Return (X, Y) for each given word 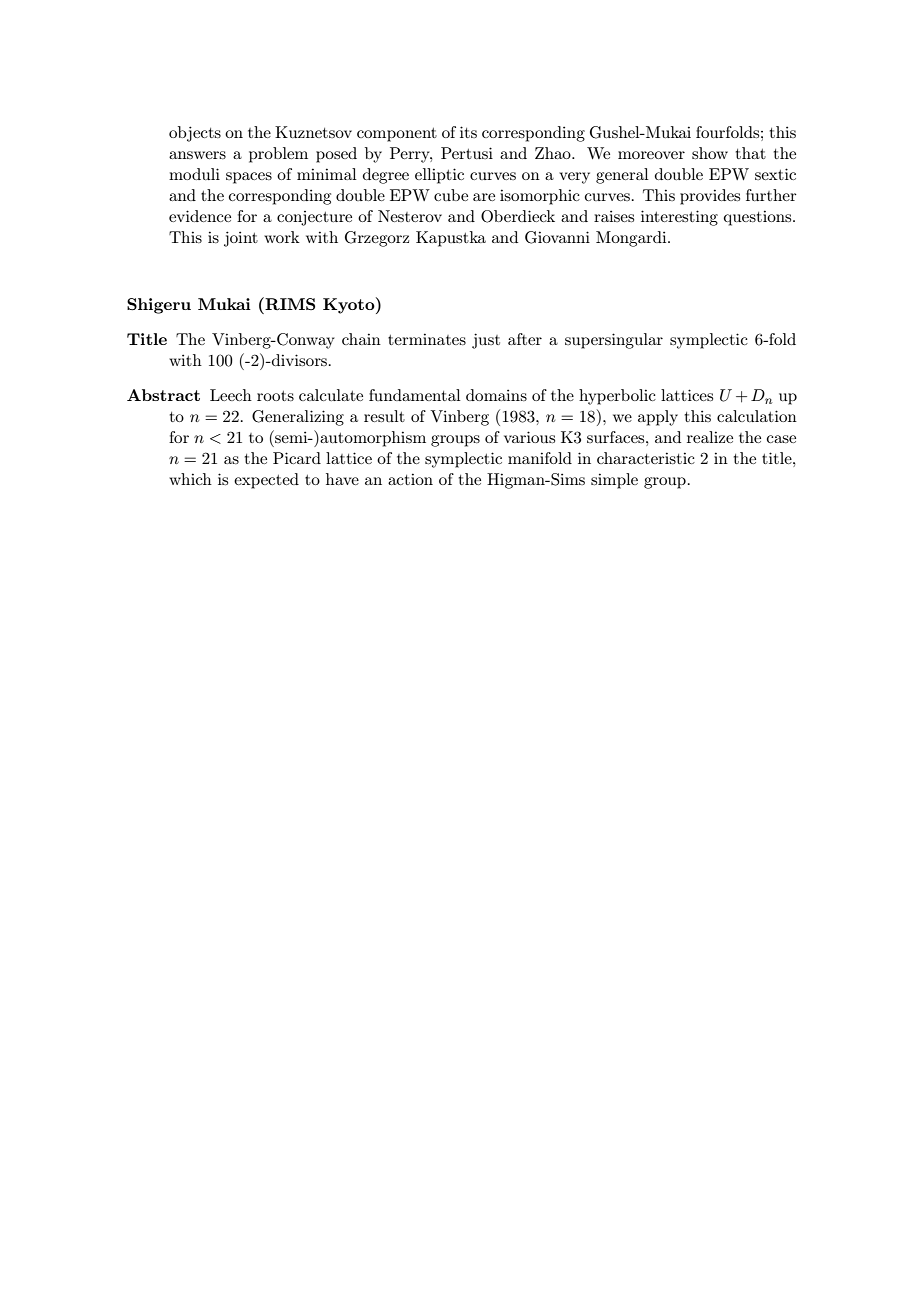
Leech (231, 395)
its (468, 132)
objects (195, 134)
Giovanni (557, 237)
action (410, 479)
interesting (679, 218)
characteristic (646, 458)
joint (241, 239)
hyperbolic (617, 397)
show (710, 153)
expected (266, 481)
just (486, 341)
